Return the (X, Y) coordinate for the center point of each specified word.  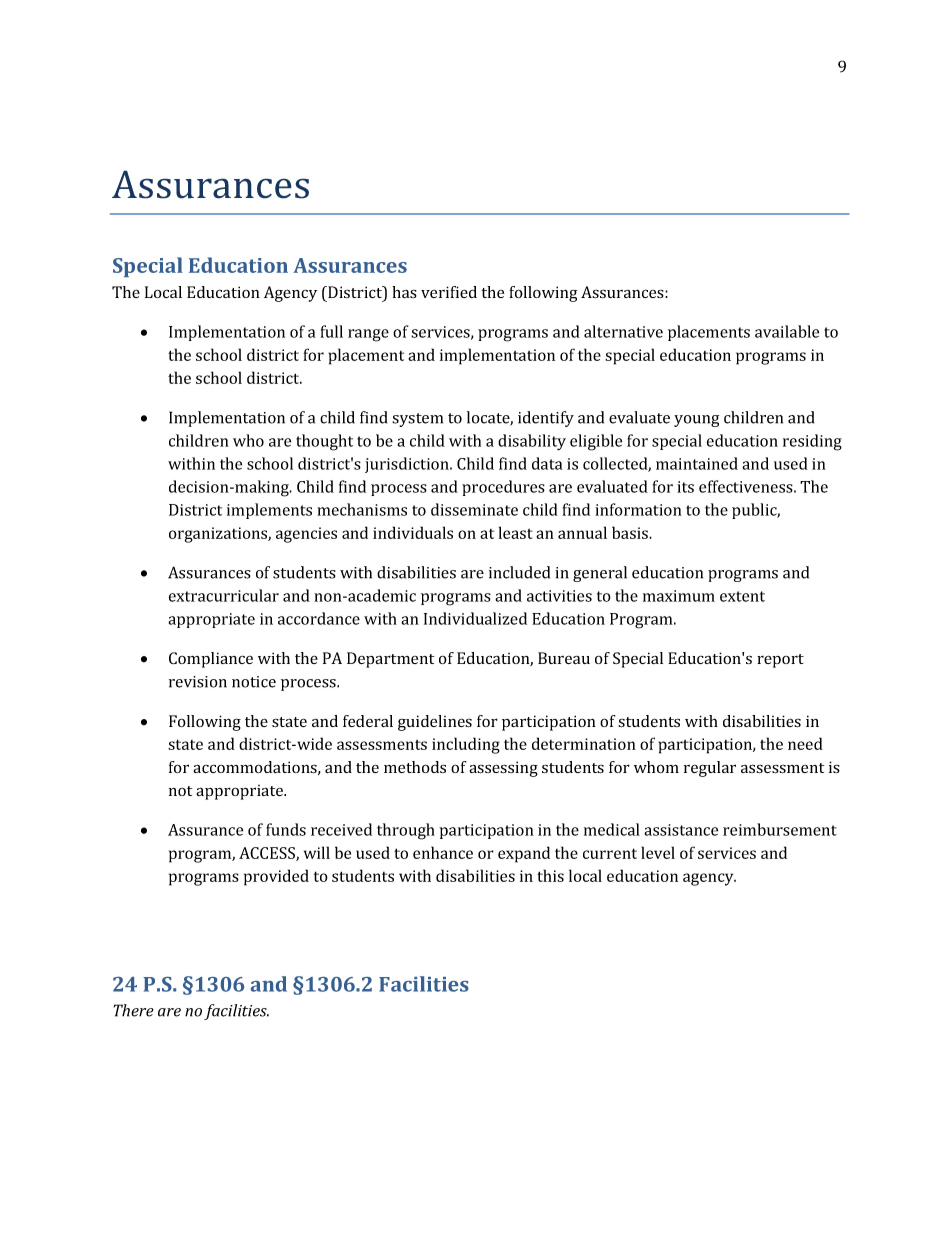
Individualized (475, 618)
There (134, 1010)
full (331, 331)
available (787, 331)
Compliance (211, 660)
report (780, 661)
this (550, 875)
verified (449, 292)
